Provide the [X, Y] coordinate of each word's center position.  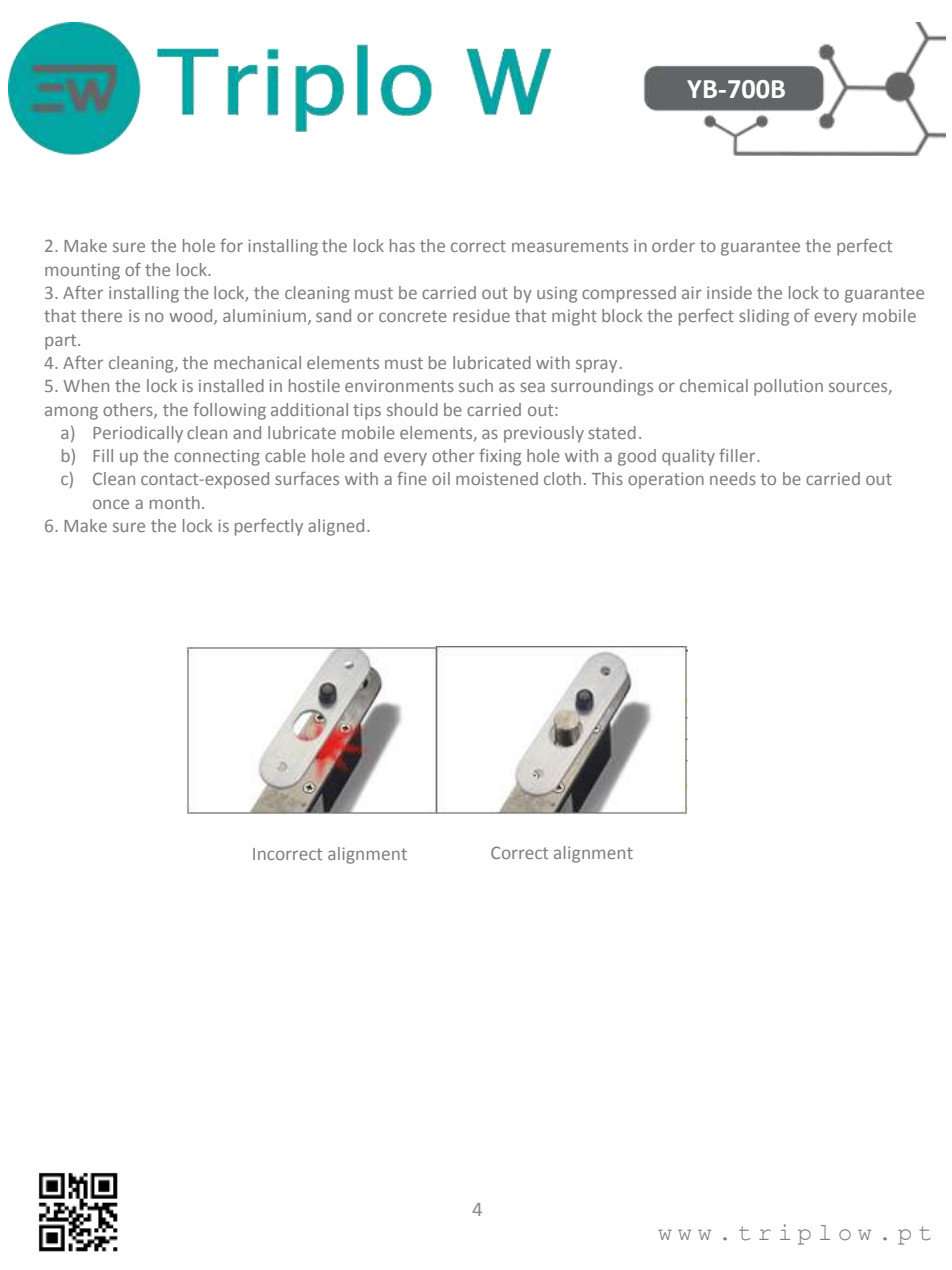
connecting [217, 457]
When [86, 385]
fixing [500, 457]
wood [192, 317]
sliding [764, 317]
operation [666, 480]
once [111, 504]
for [231, 245]
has [402, 245]
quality [688, 457]
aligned [336, 527]
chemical [714, 385]
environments [399, 385]
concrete [413, 316]
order [673, 245]
